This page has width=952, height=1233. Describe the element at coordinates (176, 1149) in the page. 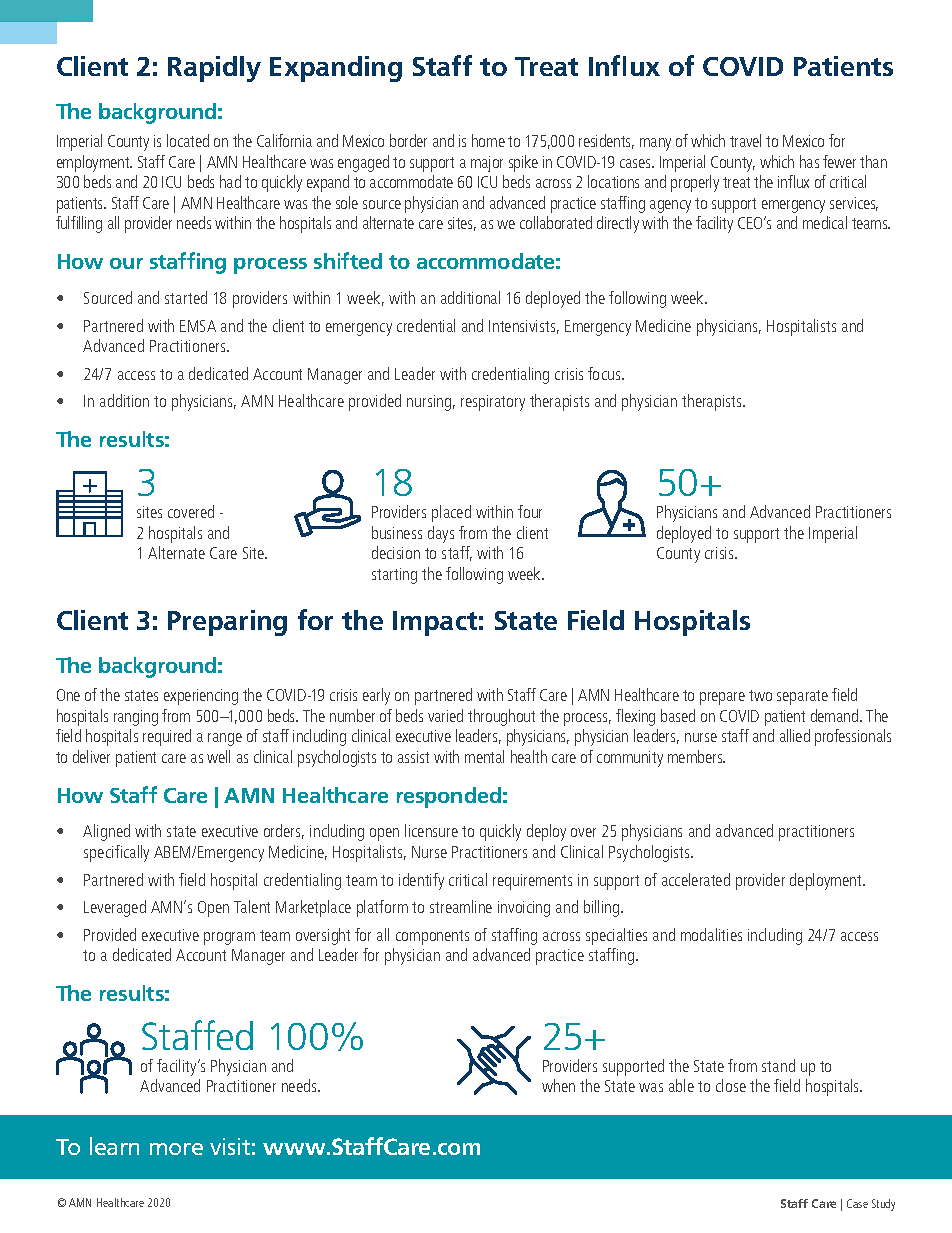

I see `more` at that location.
